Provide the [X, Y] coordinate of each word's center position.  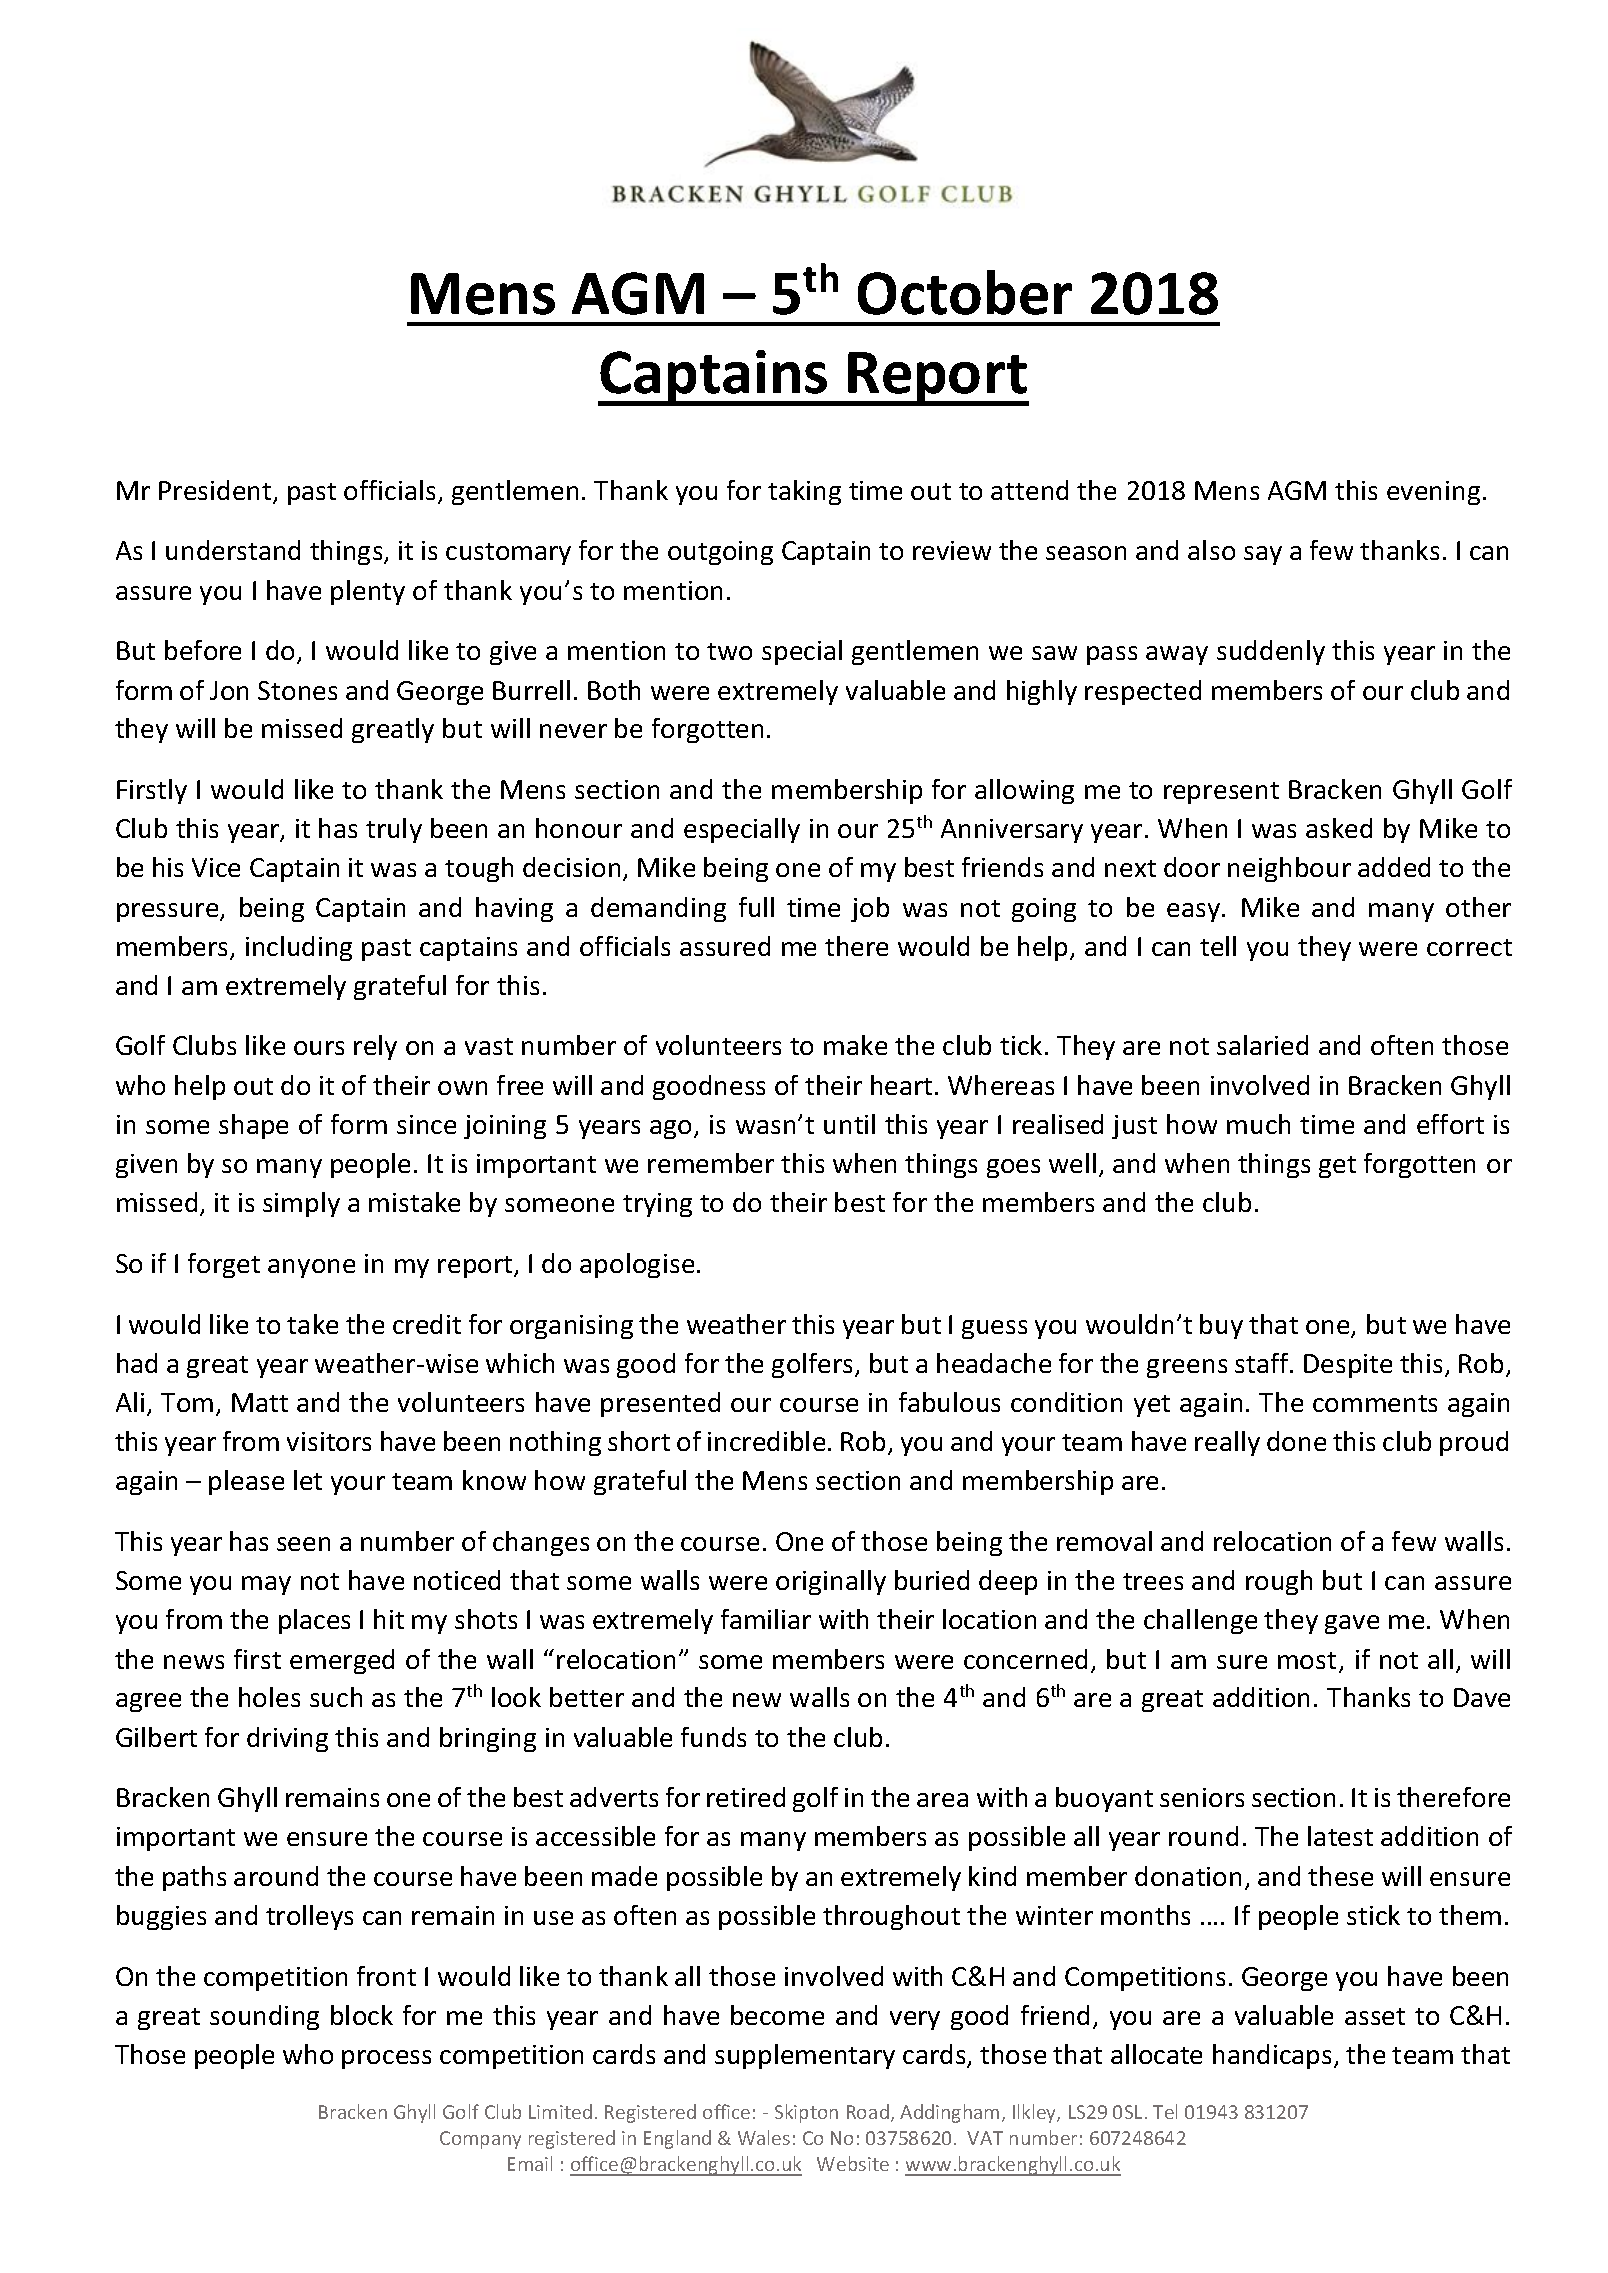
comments [1375, 1403]
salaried [1262, 1045]
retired [746, 1797]
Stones [297, 690]
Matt [260, 1402]
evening [1433, 493]
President [216, 491]
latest [1340, 1836]
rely [375, 1047]
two [729, 651]
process [386, 2059]
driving [287, 1739]
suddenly [1271, 652]
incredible [766, 1441]
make [855, 1045]
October [965, 292]
